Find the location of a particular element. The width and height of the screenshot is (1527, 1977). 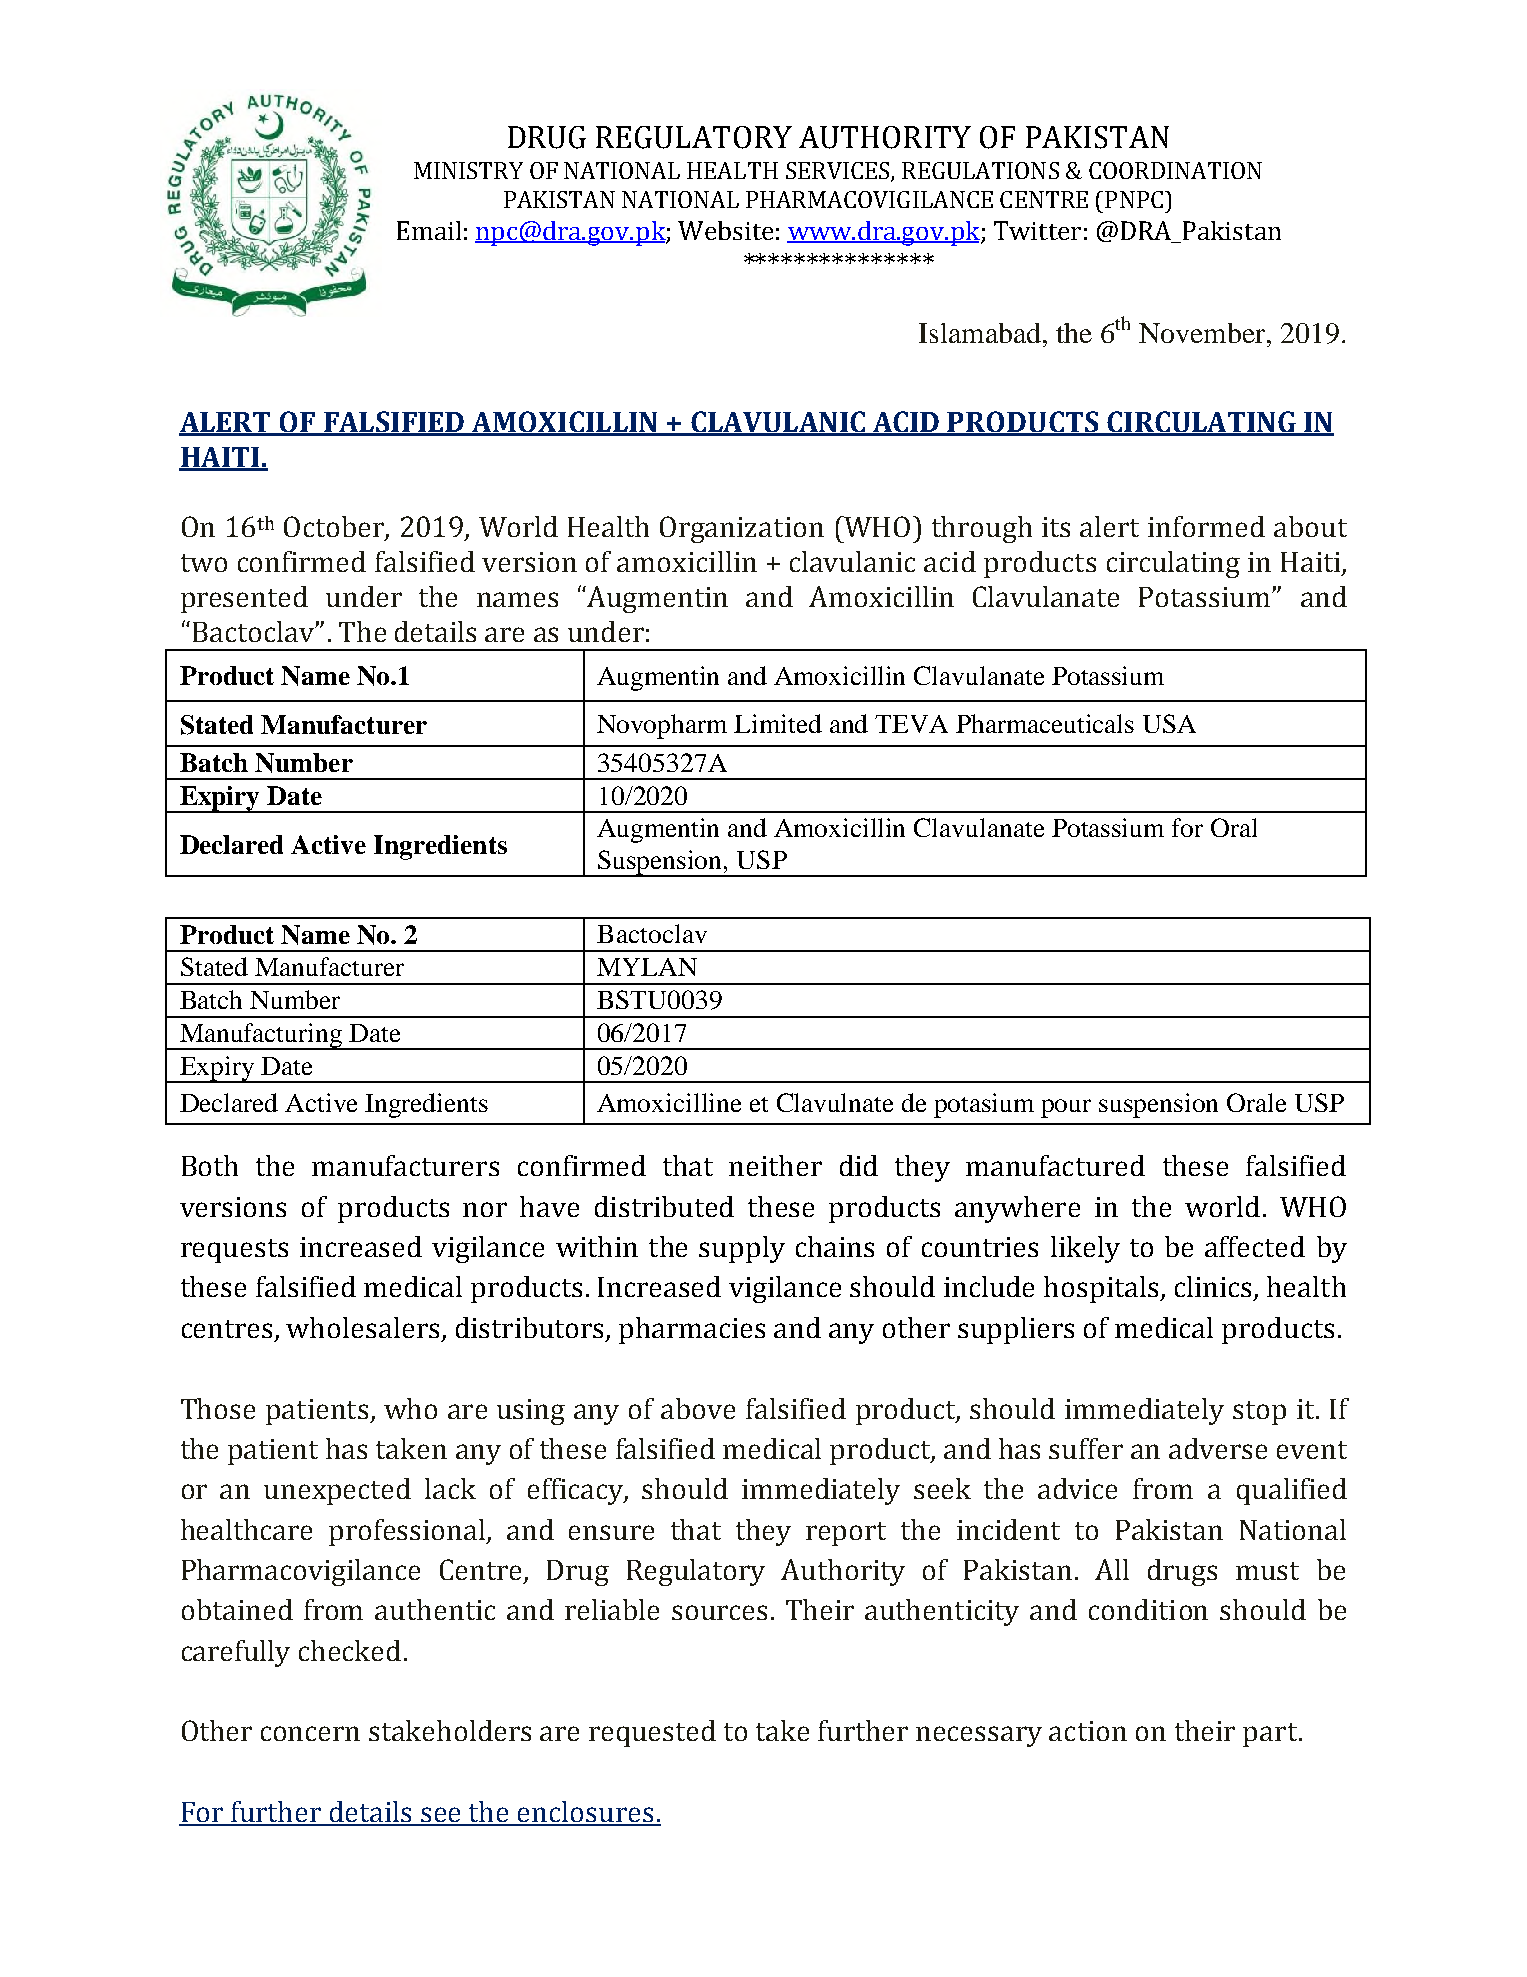

Manufacturing is located at coordinates (261, 1036).
